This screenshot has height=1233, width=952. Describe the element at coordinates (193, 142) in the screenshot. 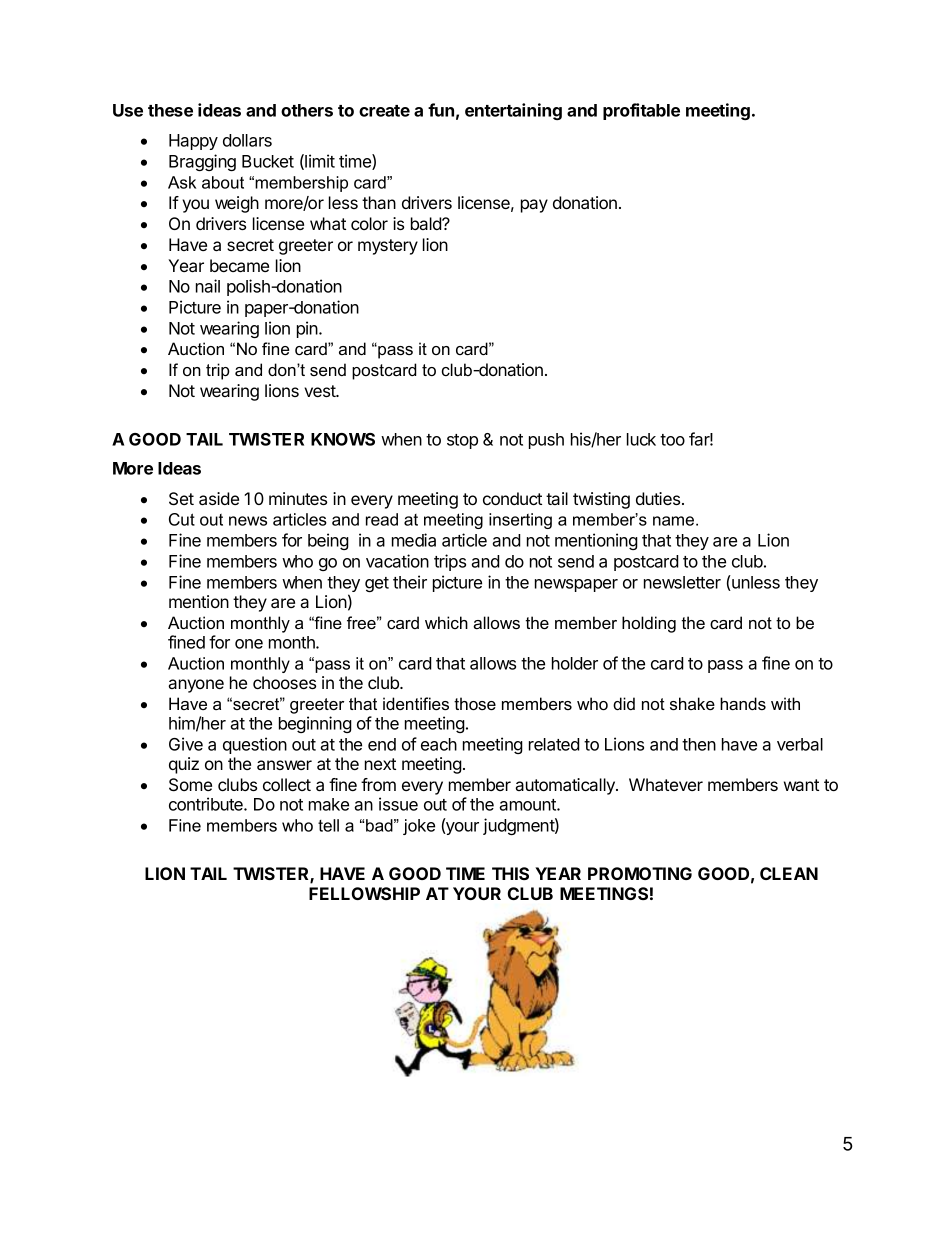

I see `Happy` at that location.
